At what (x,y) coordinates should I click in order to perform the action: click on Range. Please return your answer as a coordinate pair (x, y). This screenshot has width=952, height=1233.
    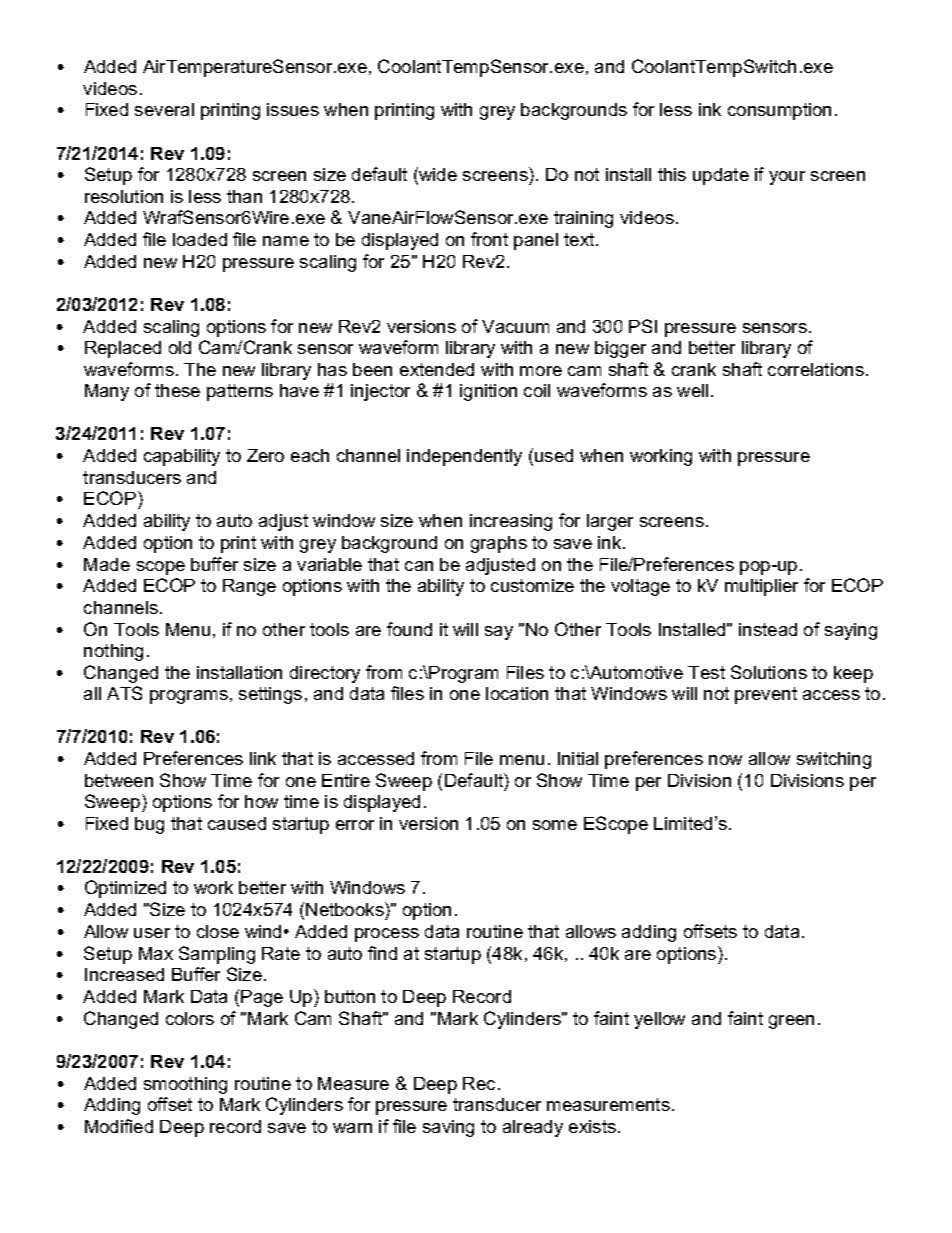
    Looking at the image, I should click on (249, 587).
